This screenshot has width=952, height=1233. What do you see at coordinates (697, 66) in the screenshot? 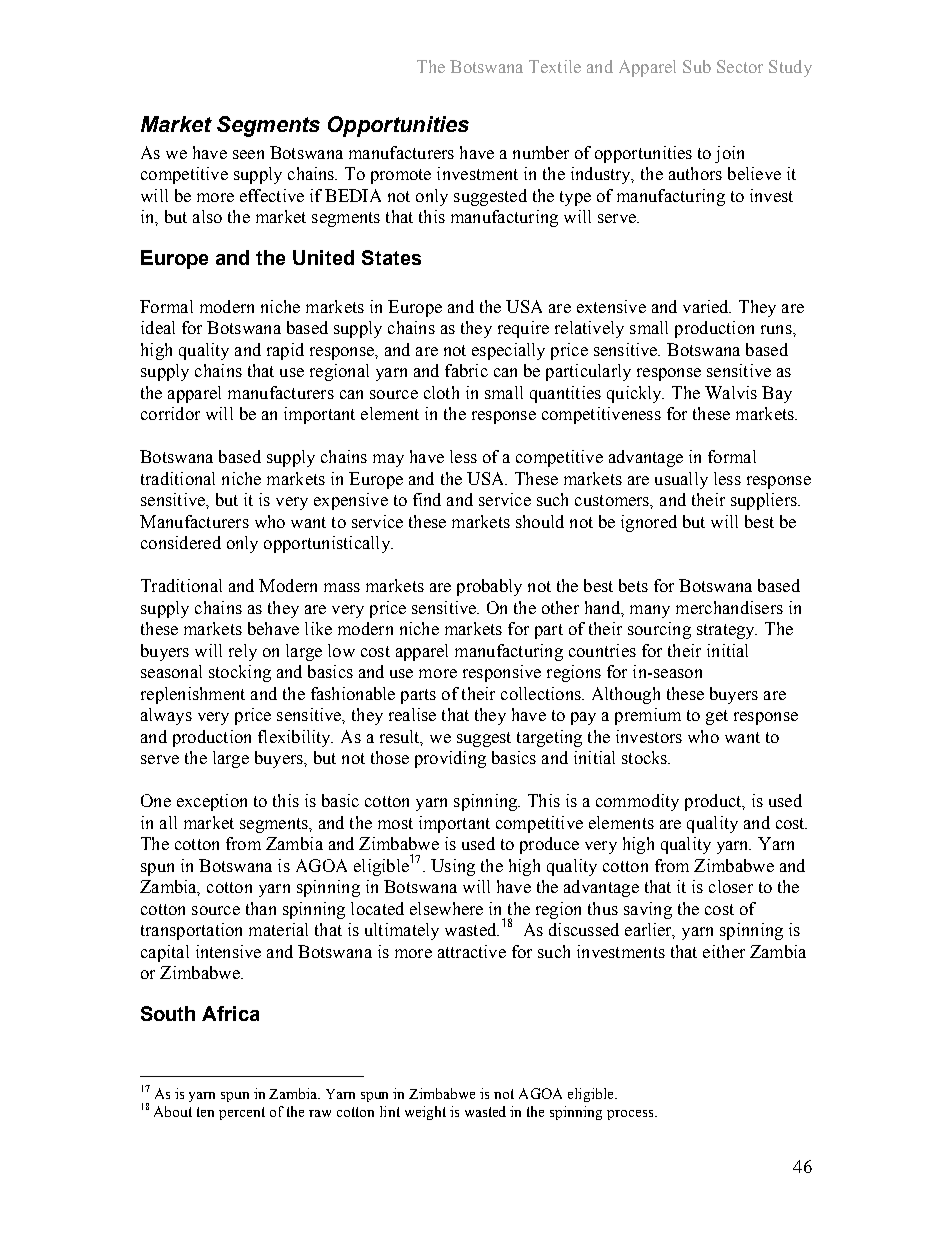
I see `Sub` at bounding box center [697, 66].
